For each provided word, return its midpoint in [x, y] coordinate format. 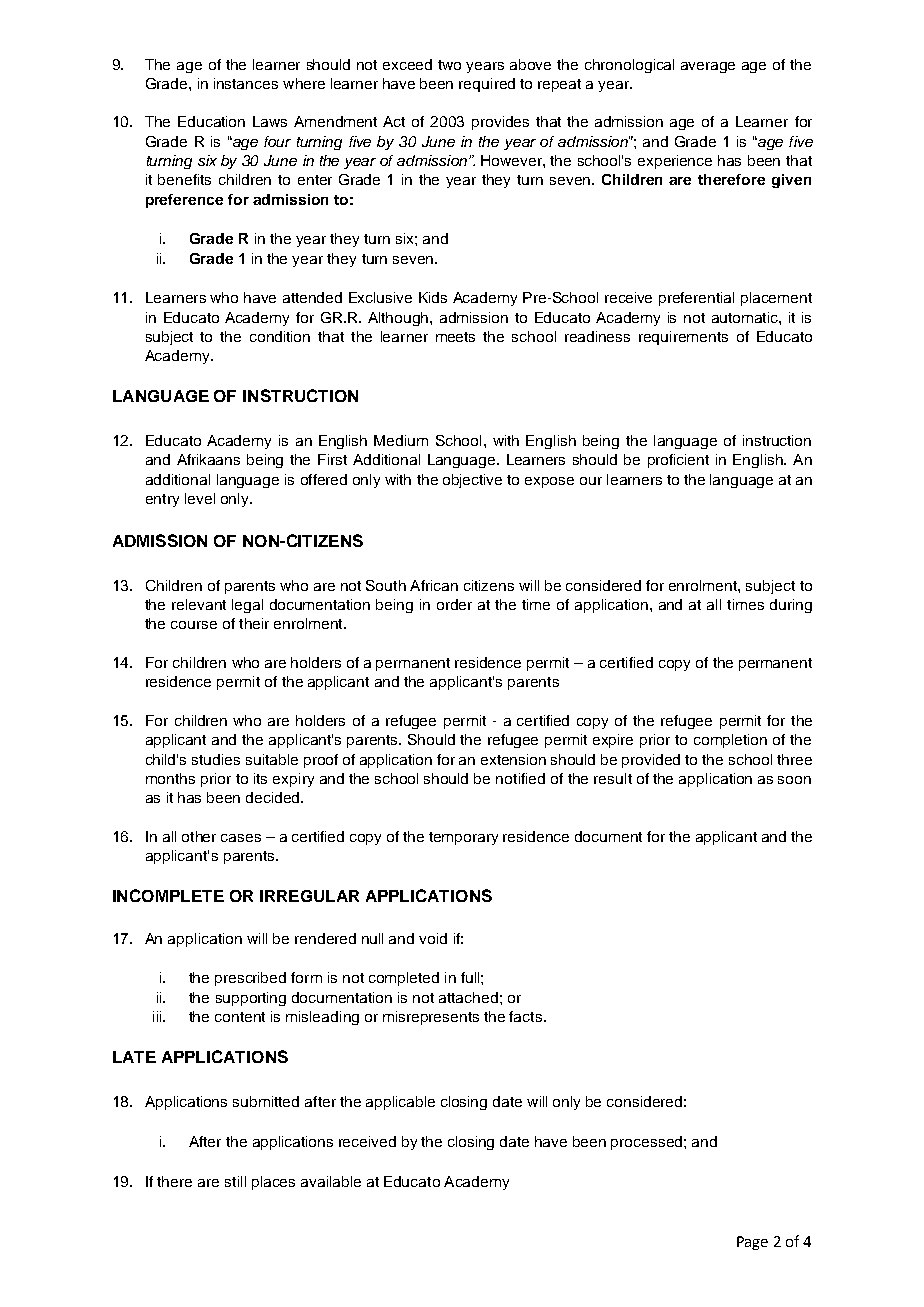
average [708, 67]
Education [211, 121]
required [487, 85]
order [454, 604]
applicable [400, 1103]
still [235, 1181]
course [194, 625]
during [791, 606]
